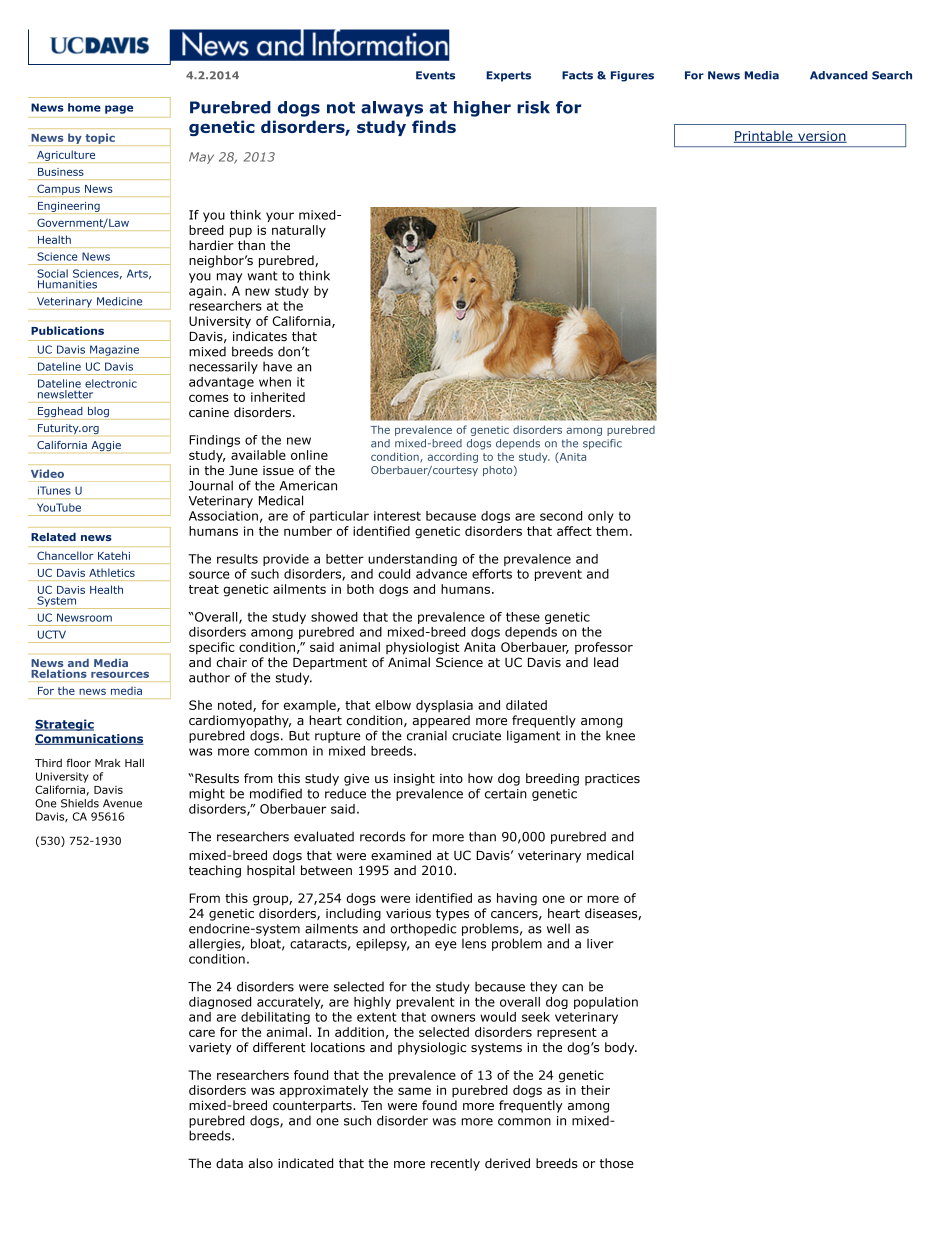 The height and width of the image is (1233, 952). Describe the element at coordinates (601, 517) in the image. I see `only` at that location.
